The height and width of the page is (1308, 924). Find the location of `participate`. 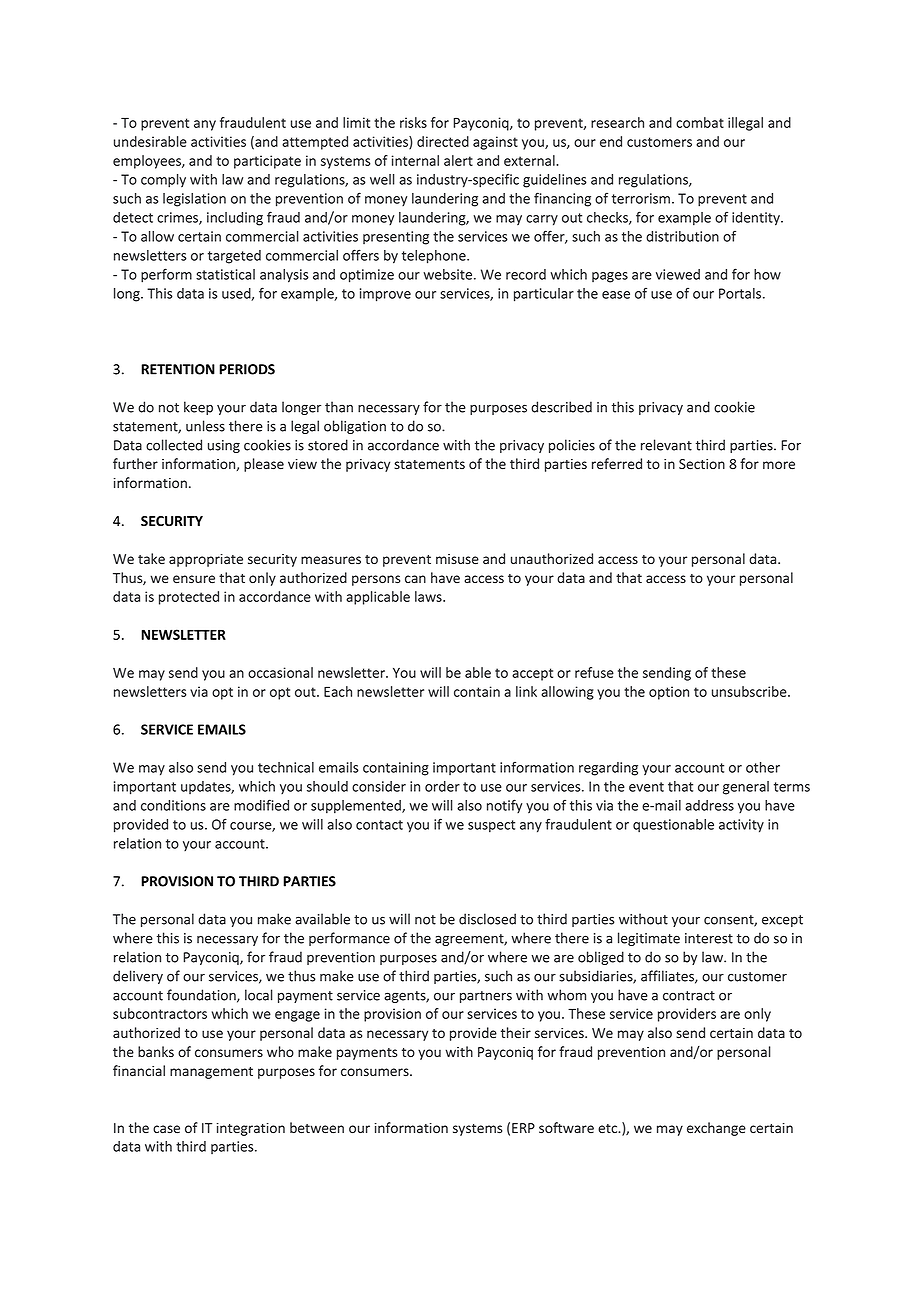

participate is located at coordinates (267, 162).
